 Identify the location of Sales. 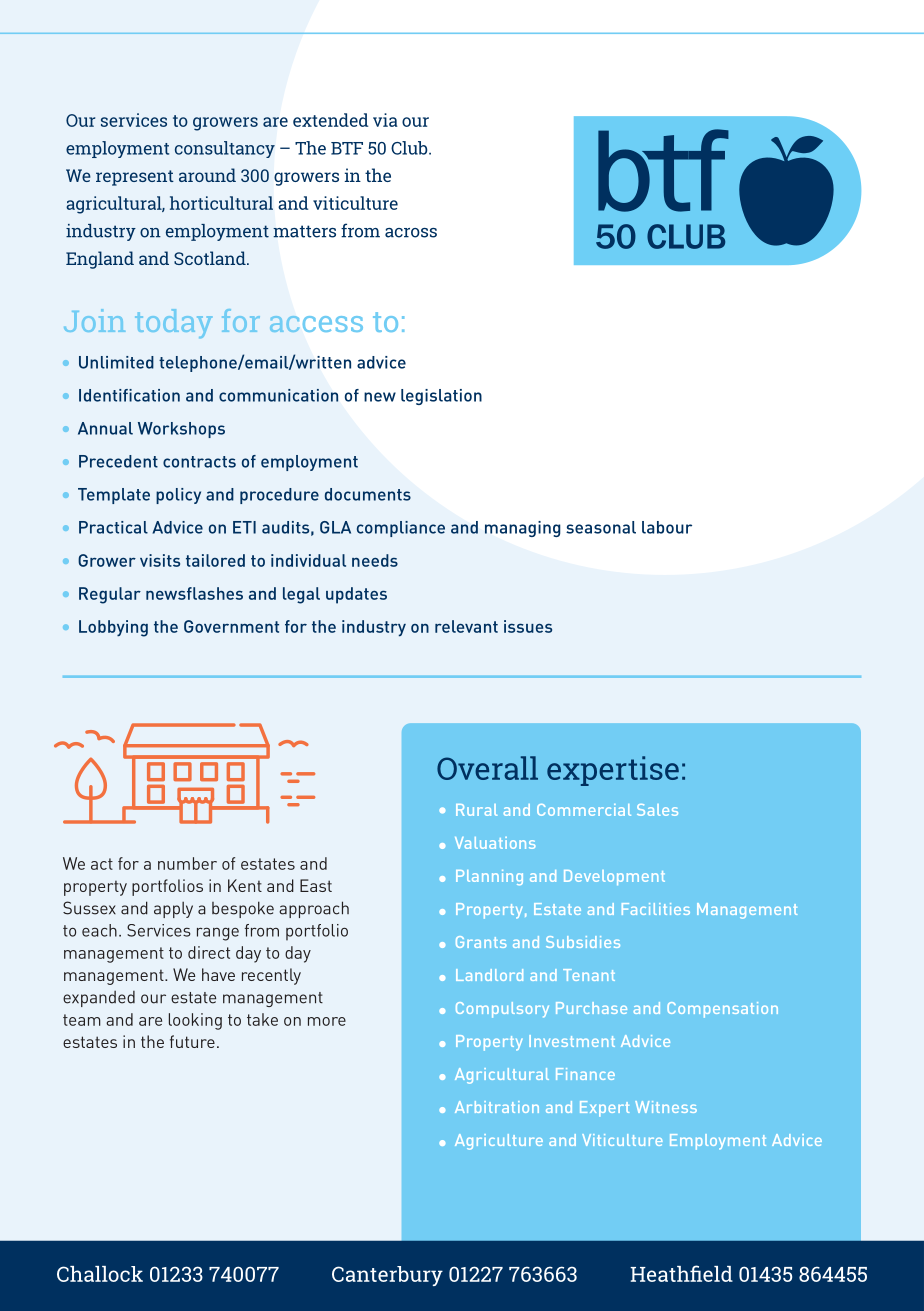
(657, 810).
